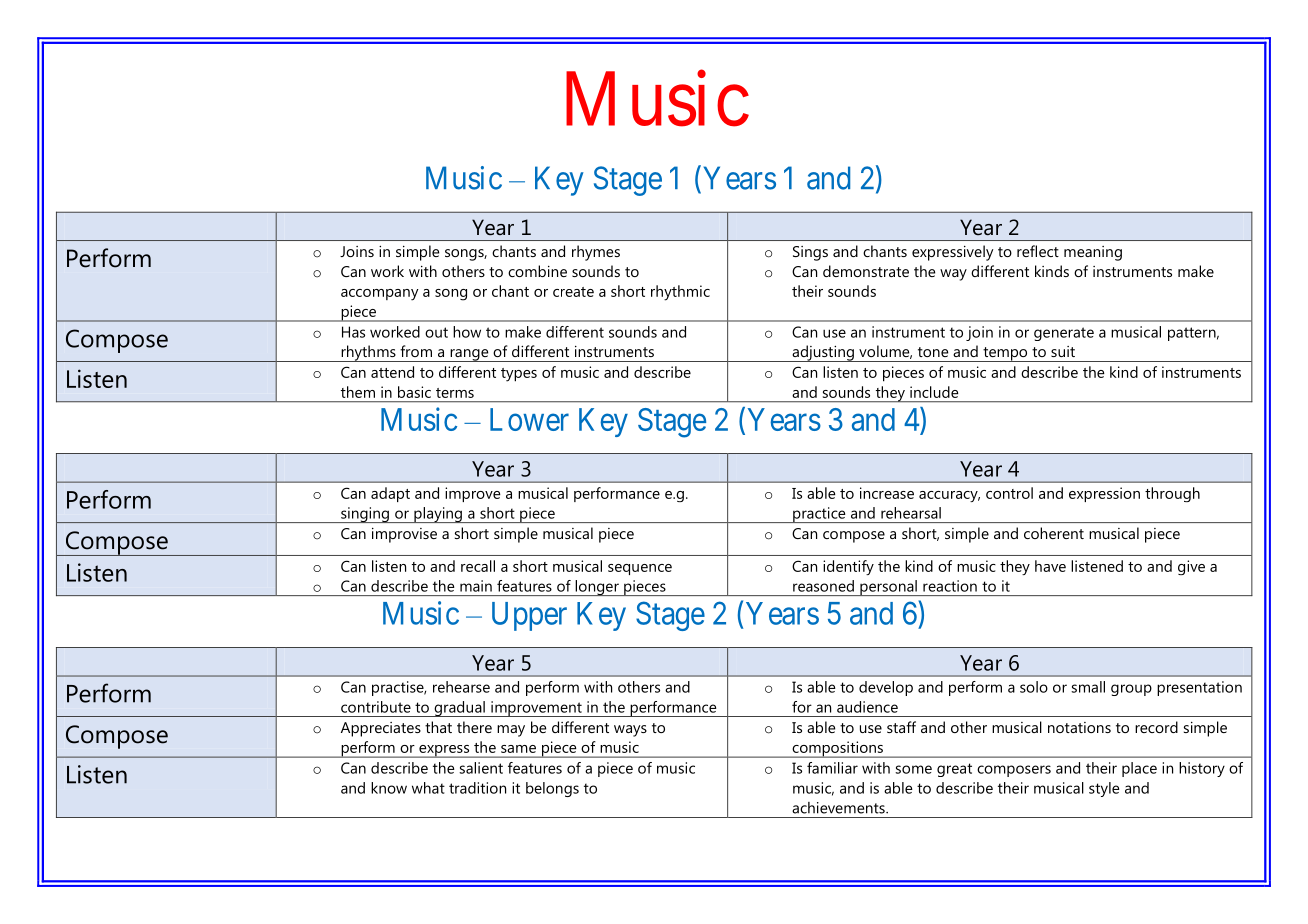  What do you see at coordinates (823, 586) in the screenshot?
I see `reasoned` at bounding box center [823, 586].
